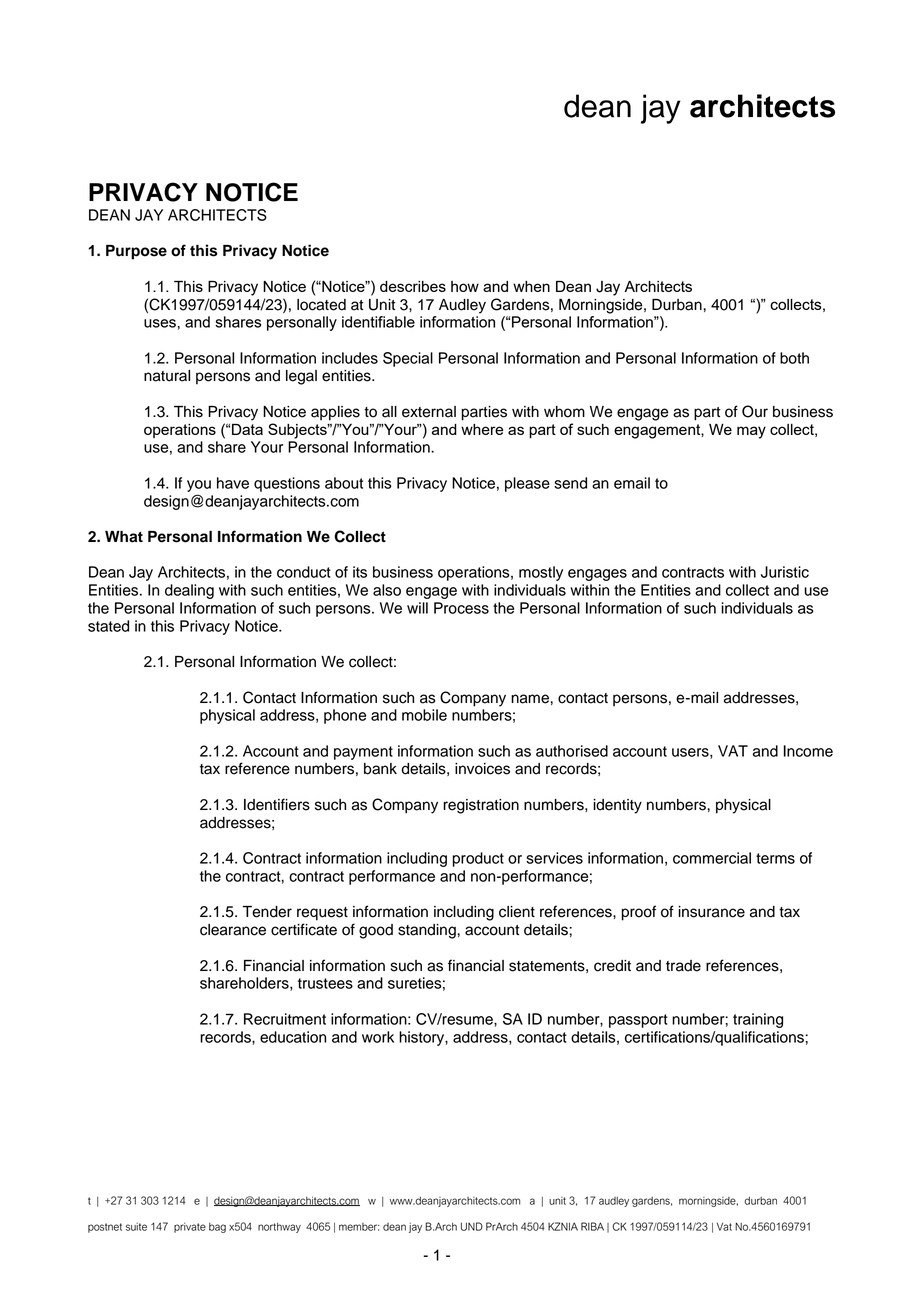 This page has width=924, height=1308. Describe the element at coordinates (465, 286) in the page. I see `how` at that location.
